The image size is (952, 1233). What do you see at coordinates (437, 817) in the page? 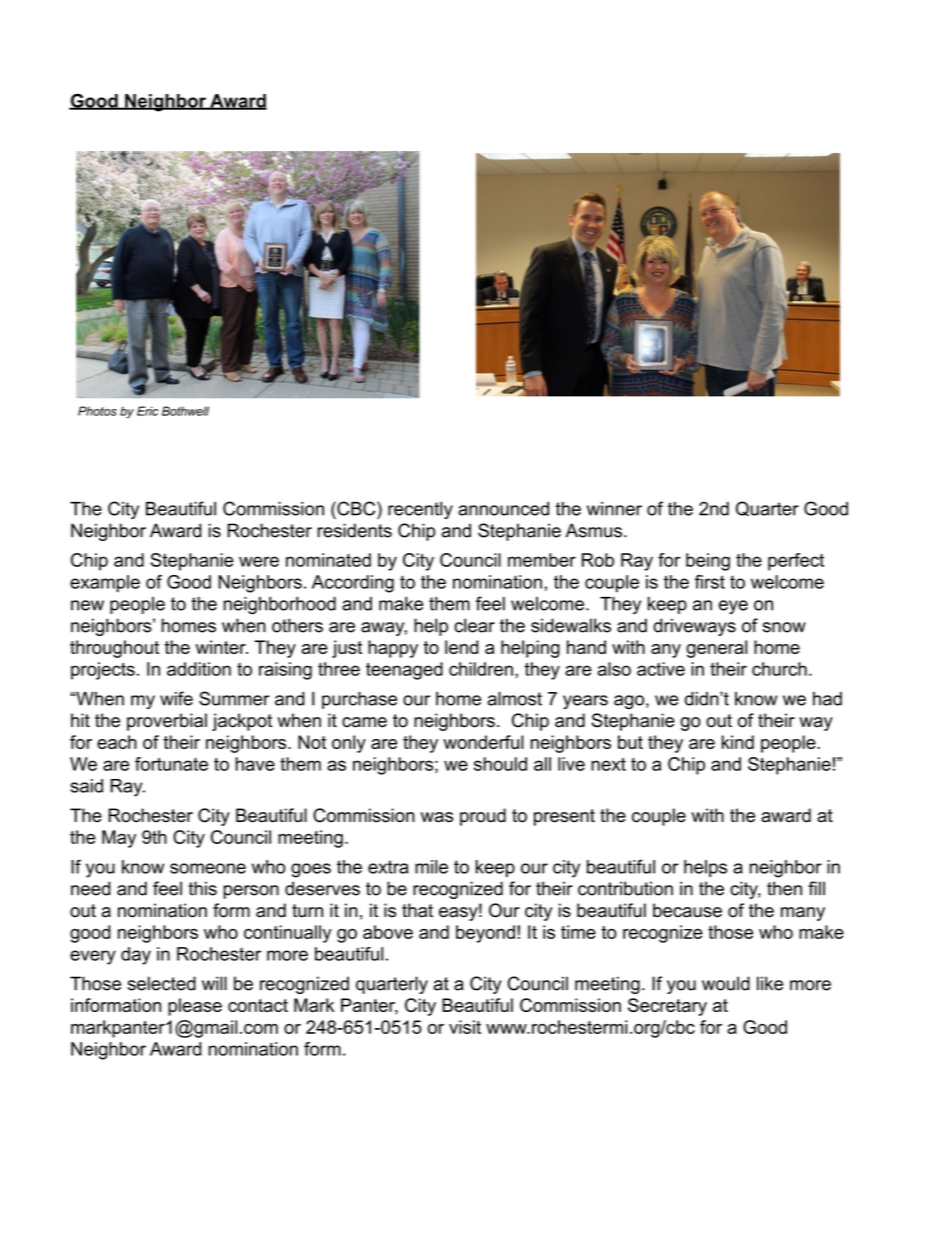
I see `was` at bounding box center [437, 817].
